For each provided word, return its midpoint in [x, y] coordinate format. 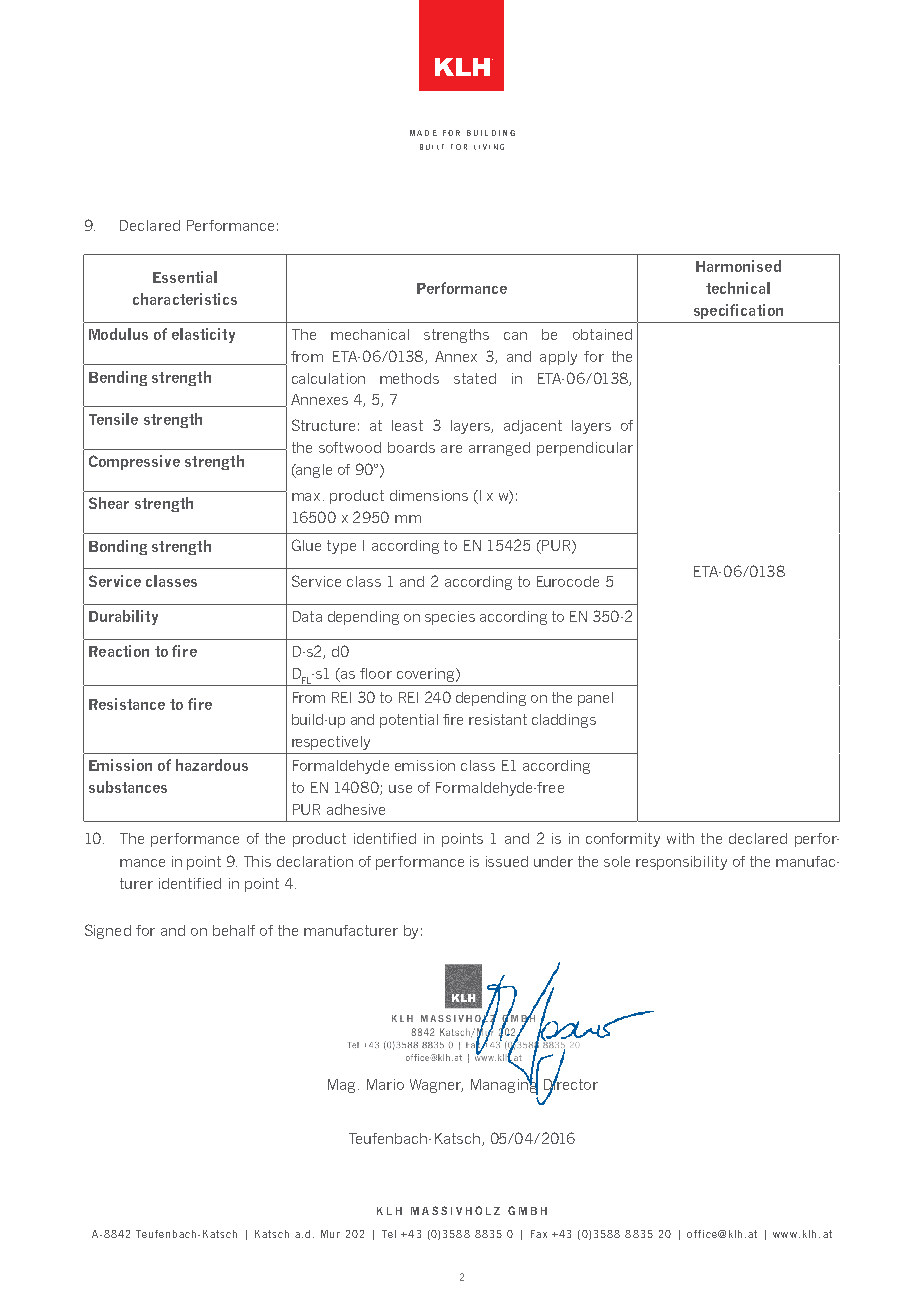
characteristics [185, 299]
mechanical [370, 334]
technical [738, 288]
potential [409, 721]
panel [595, 699]
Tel [389, 1234]
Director [571, 1084]
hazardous [212, 765]
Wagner [436, 1086]
